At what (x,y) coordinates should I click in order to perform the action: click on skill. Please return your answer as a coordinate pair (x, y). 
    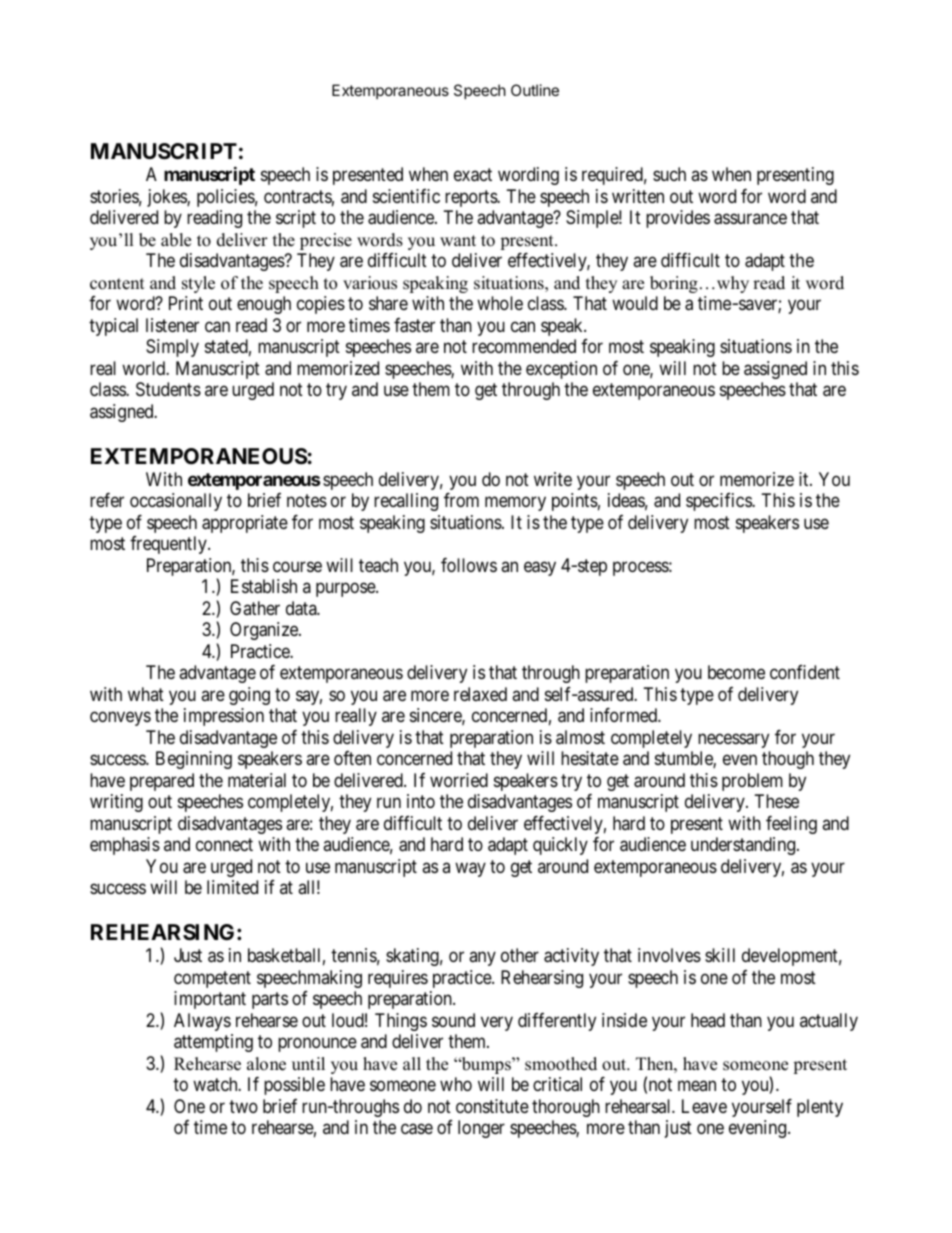
    Looking at the image, I should click on (720, 955).
